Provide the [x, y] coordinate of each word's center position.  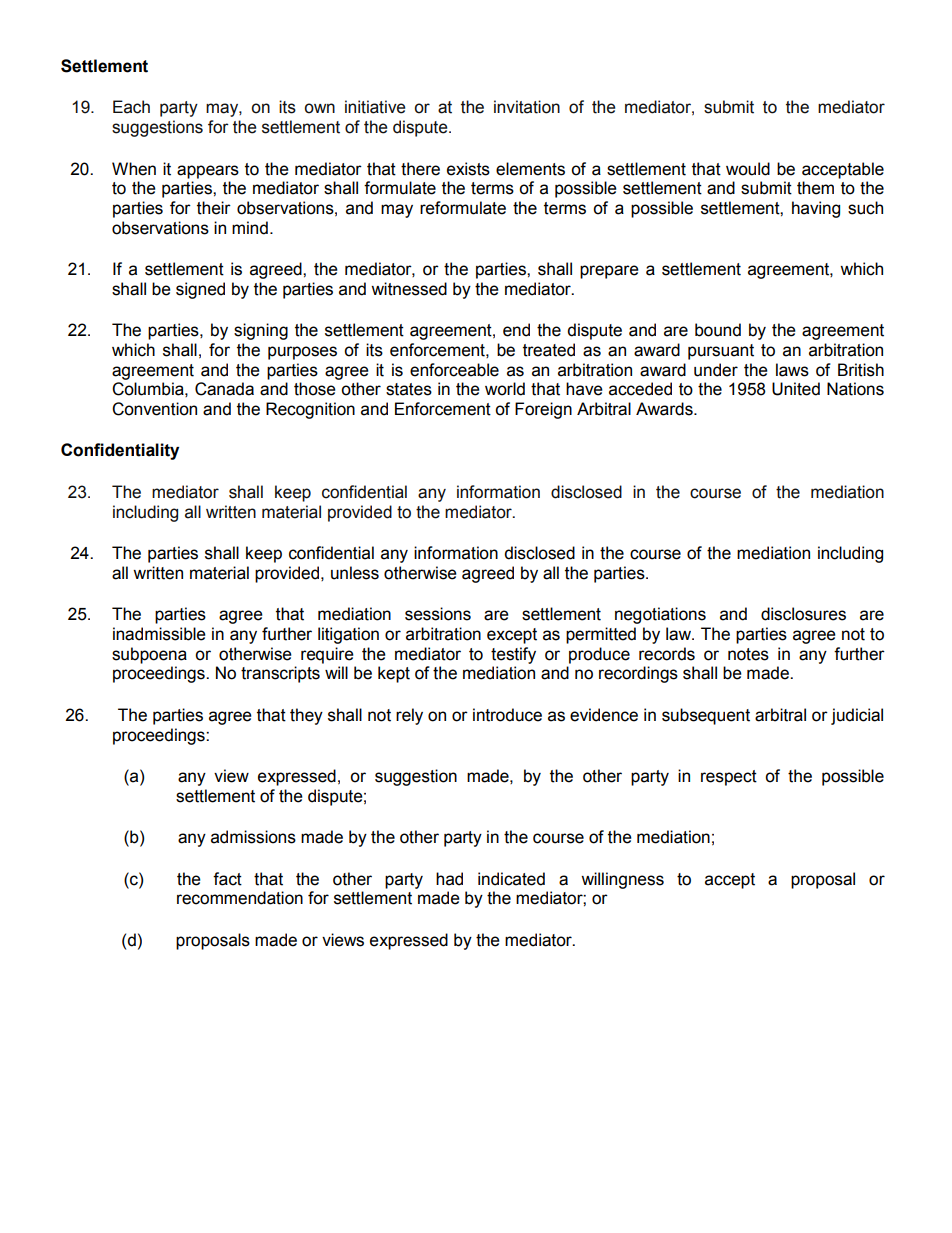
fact [227, 879]
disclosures [803, 614]
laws [792, 370]
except [512, 636]
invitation [527, 107]
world [505, 389]
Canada [224, 389]
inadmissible [159, 634]
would [748, 169]
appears [208, 172]
